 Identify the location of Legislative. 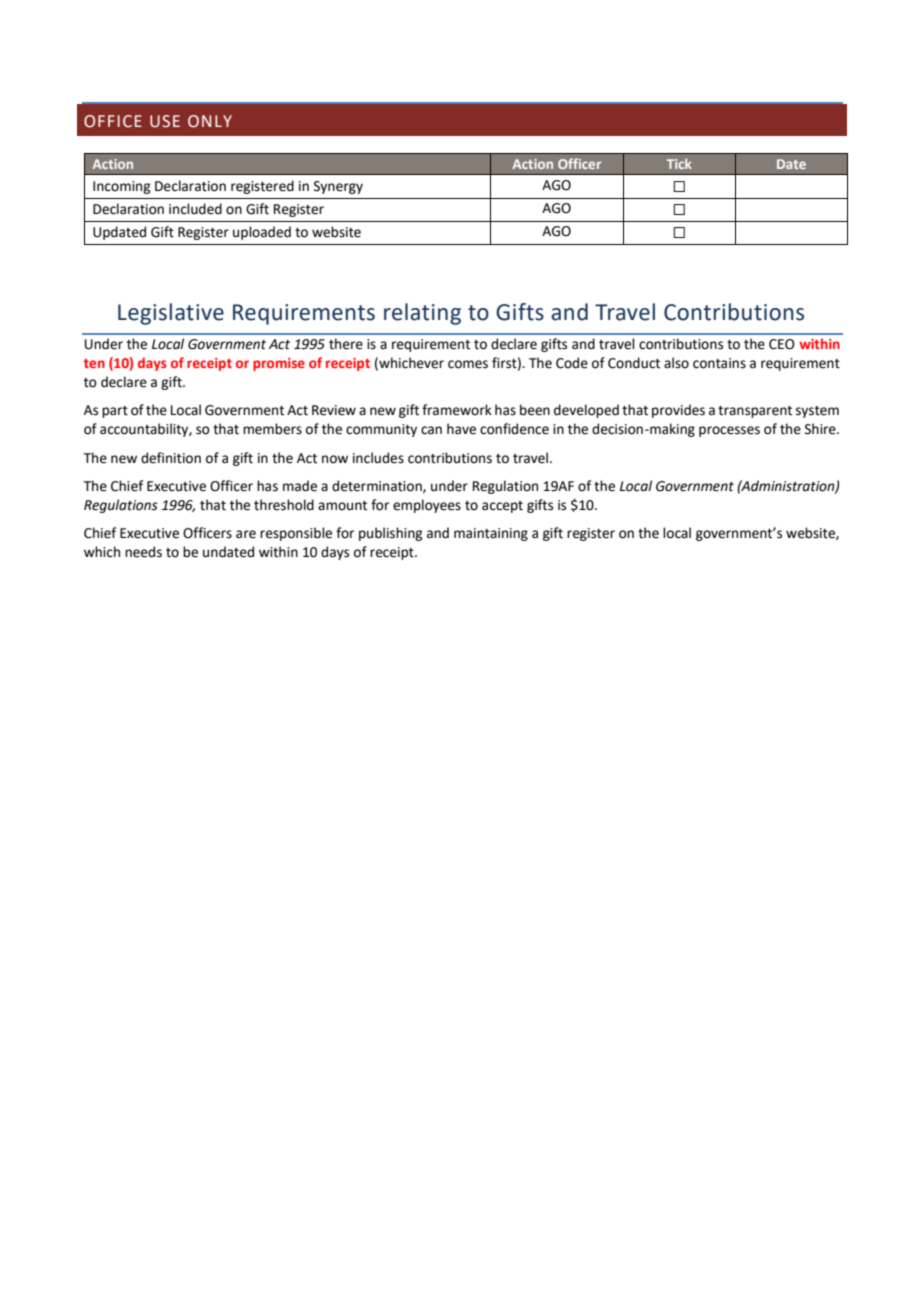
(171, 314).
